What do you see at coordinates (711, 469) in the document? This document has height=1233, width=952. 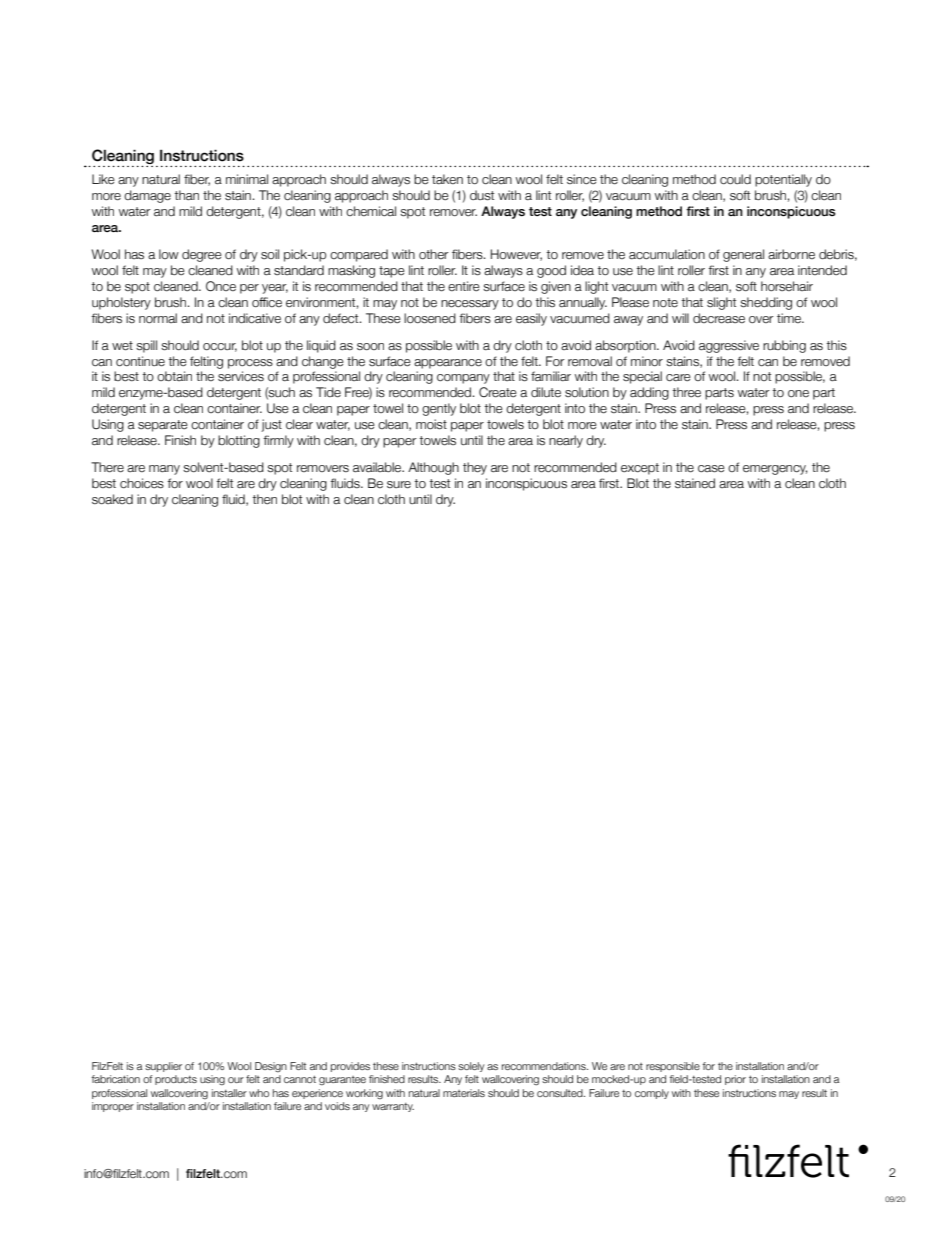 I see `case` at bounding box center [711, 469].
